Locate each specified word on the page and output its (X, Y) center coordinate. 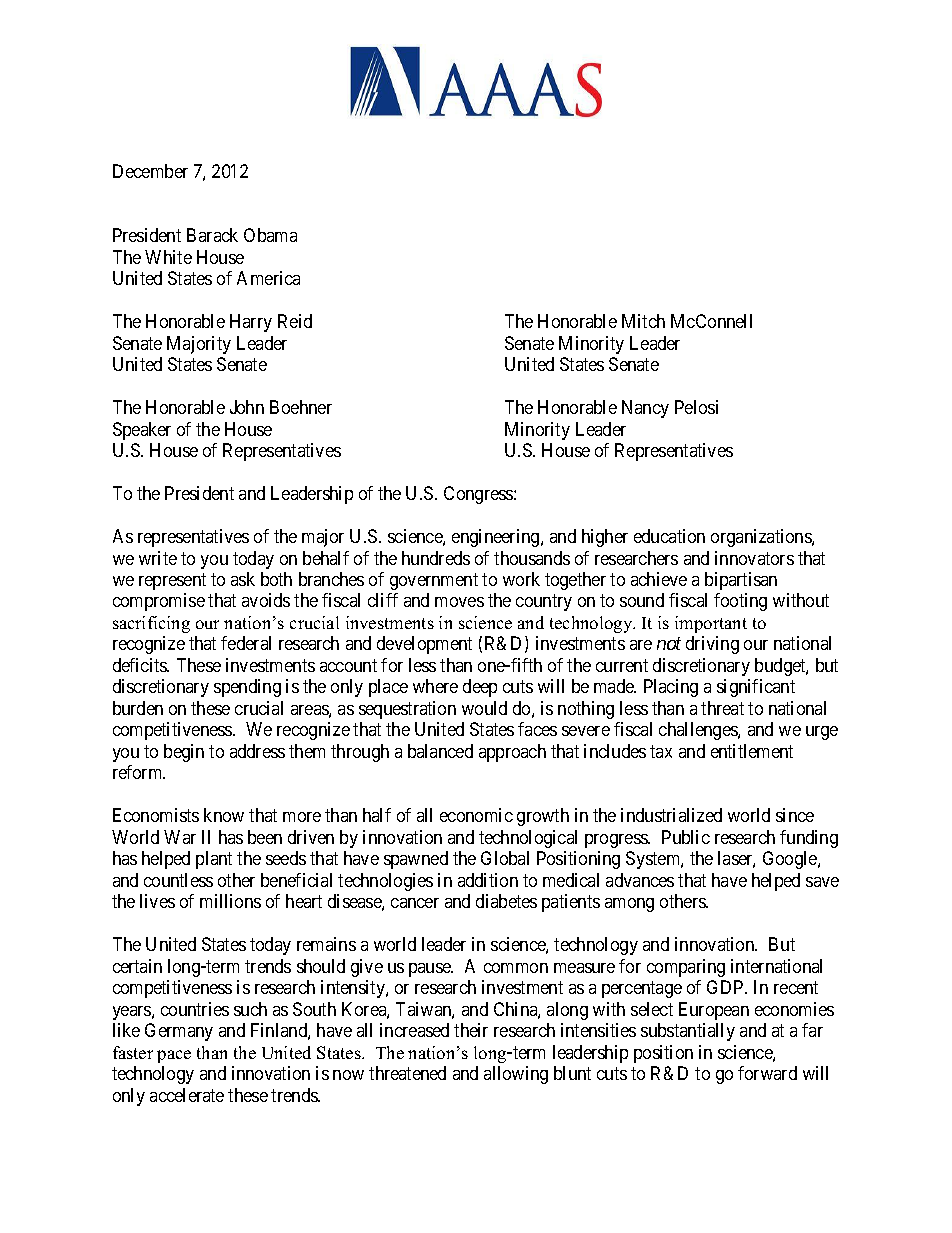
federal (246, 643)
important (711, 624)
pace (174, 1056)
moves (459, 602)
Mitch (643, 321)
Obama (270, 235)
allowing (516, 1075)
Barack (212, 235)
